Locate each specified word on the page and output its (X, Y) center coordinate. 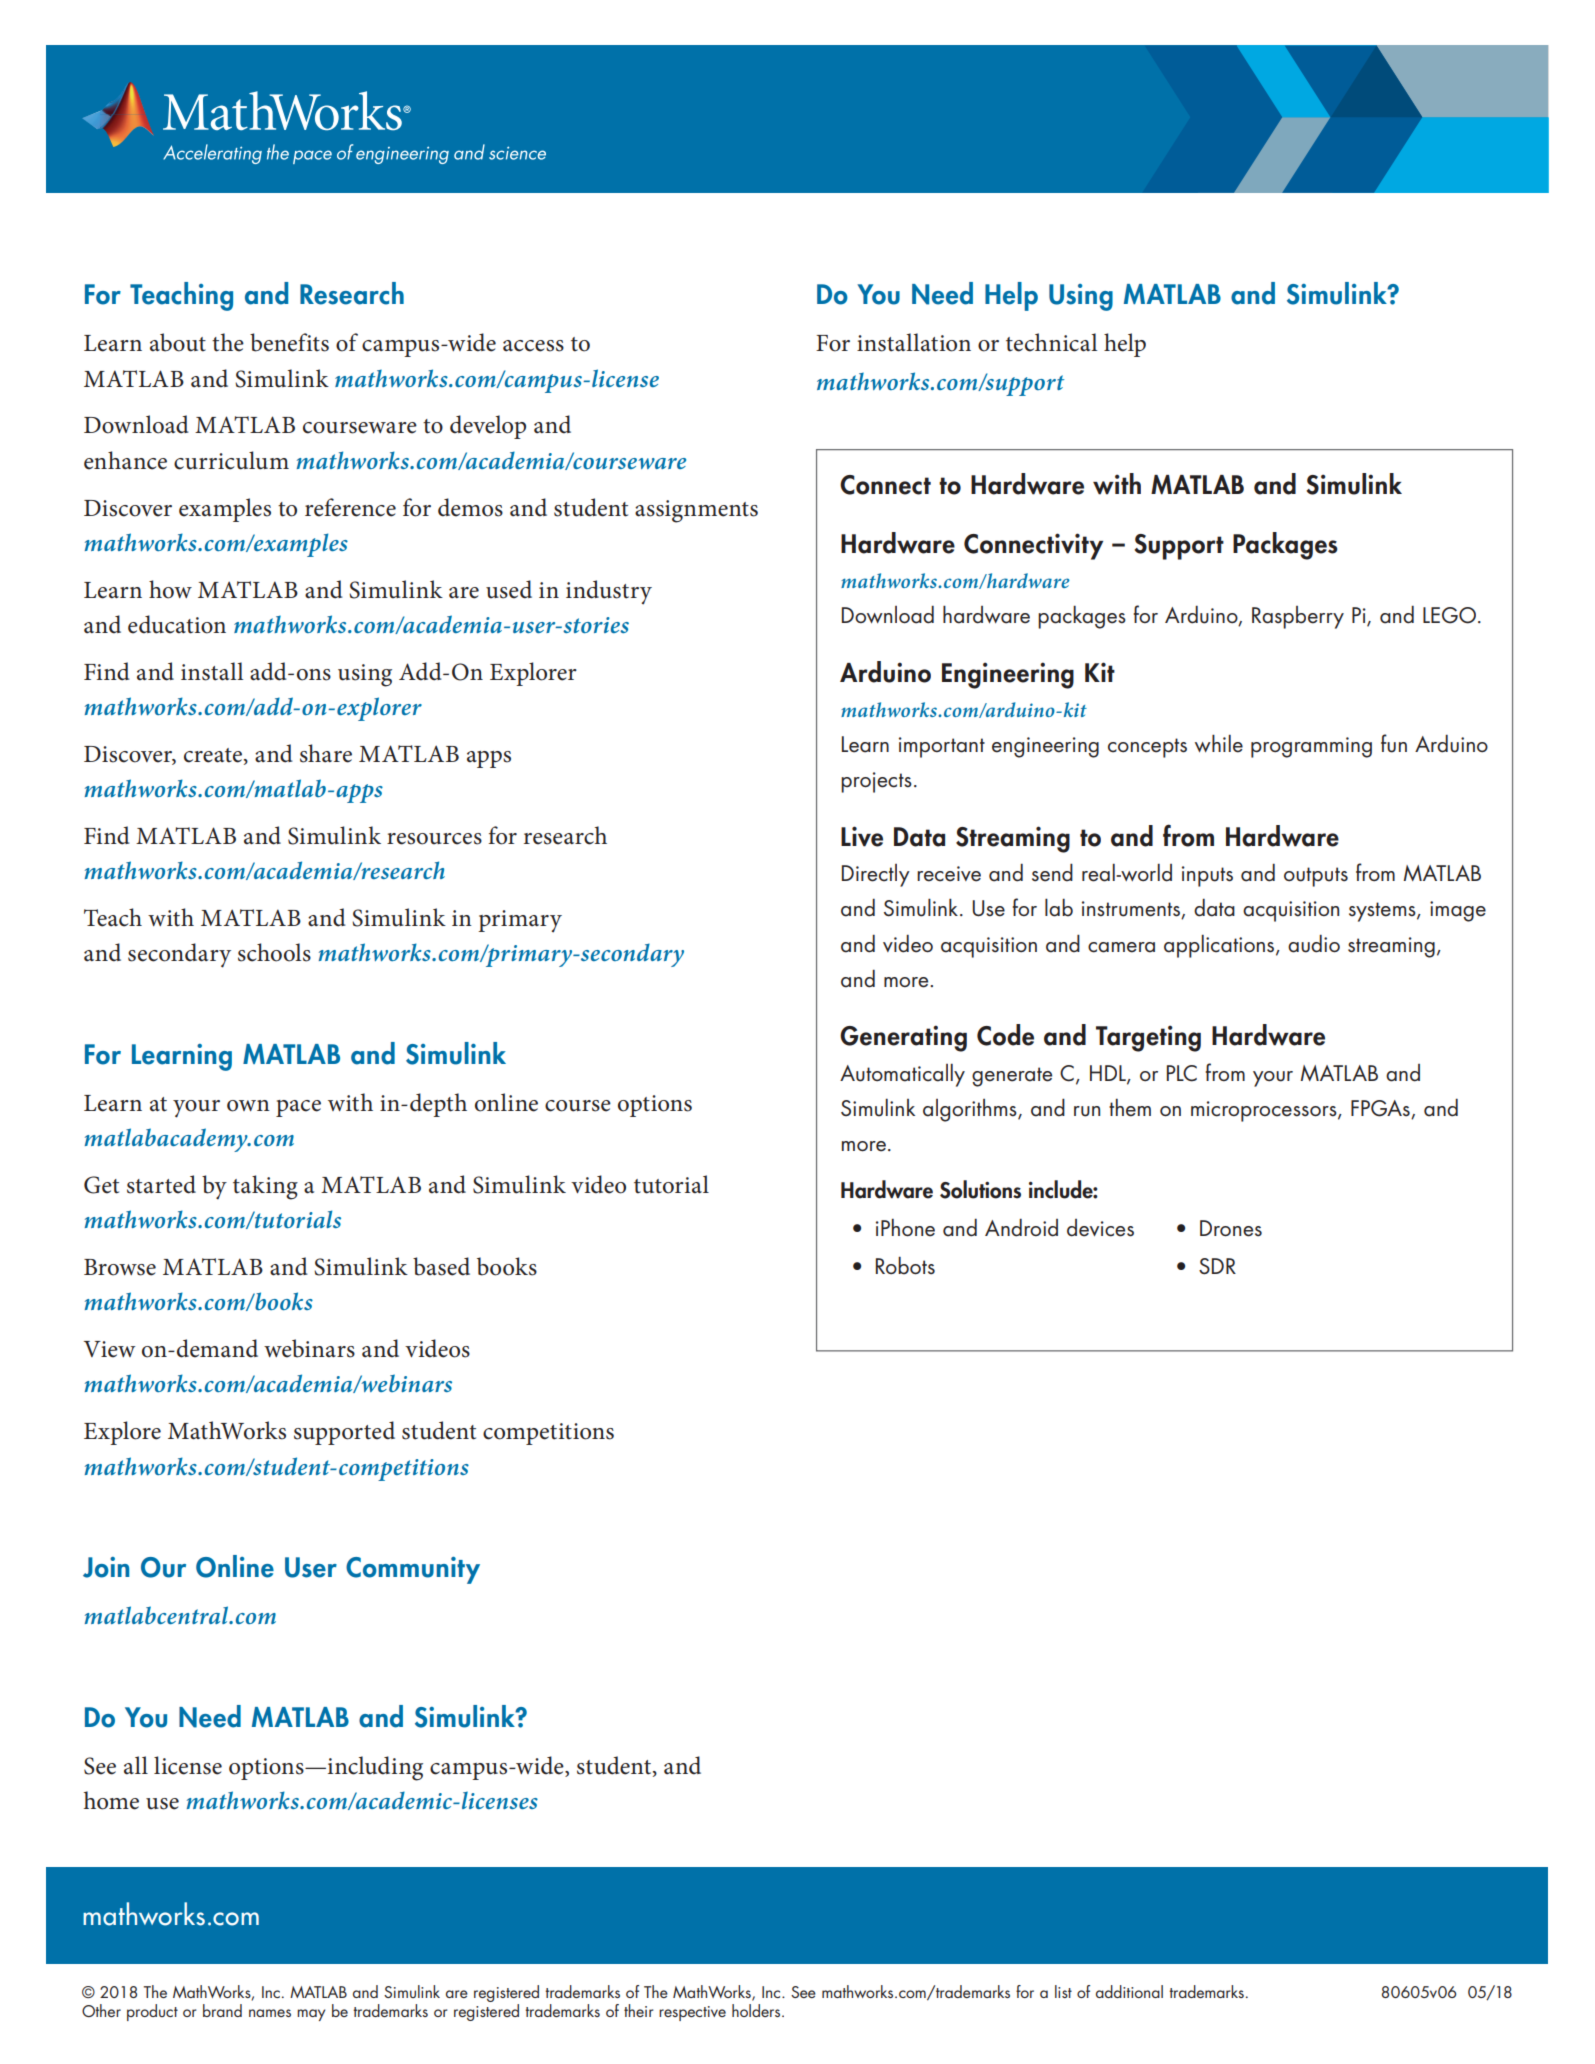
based (441, 1266)
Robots (905, 1266)
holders (757, 2010)
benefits (289, 342)
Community (413, 1570)
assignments (696, 511)
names (270, 2013)
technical (1051, 342)
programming (1311, 747)
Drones (1231, 1228)
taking (265, 1187)
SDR (1217, 1266)
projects (876, 782)
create (213, 755)
